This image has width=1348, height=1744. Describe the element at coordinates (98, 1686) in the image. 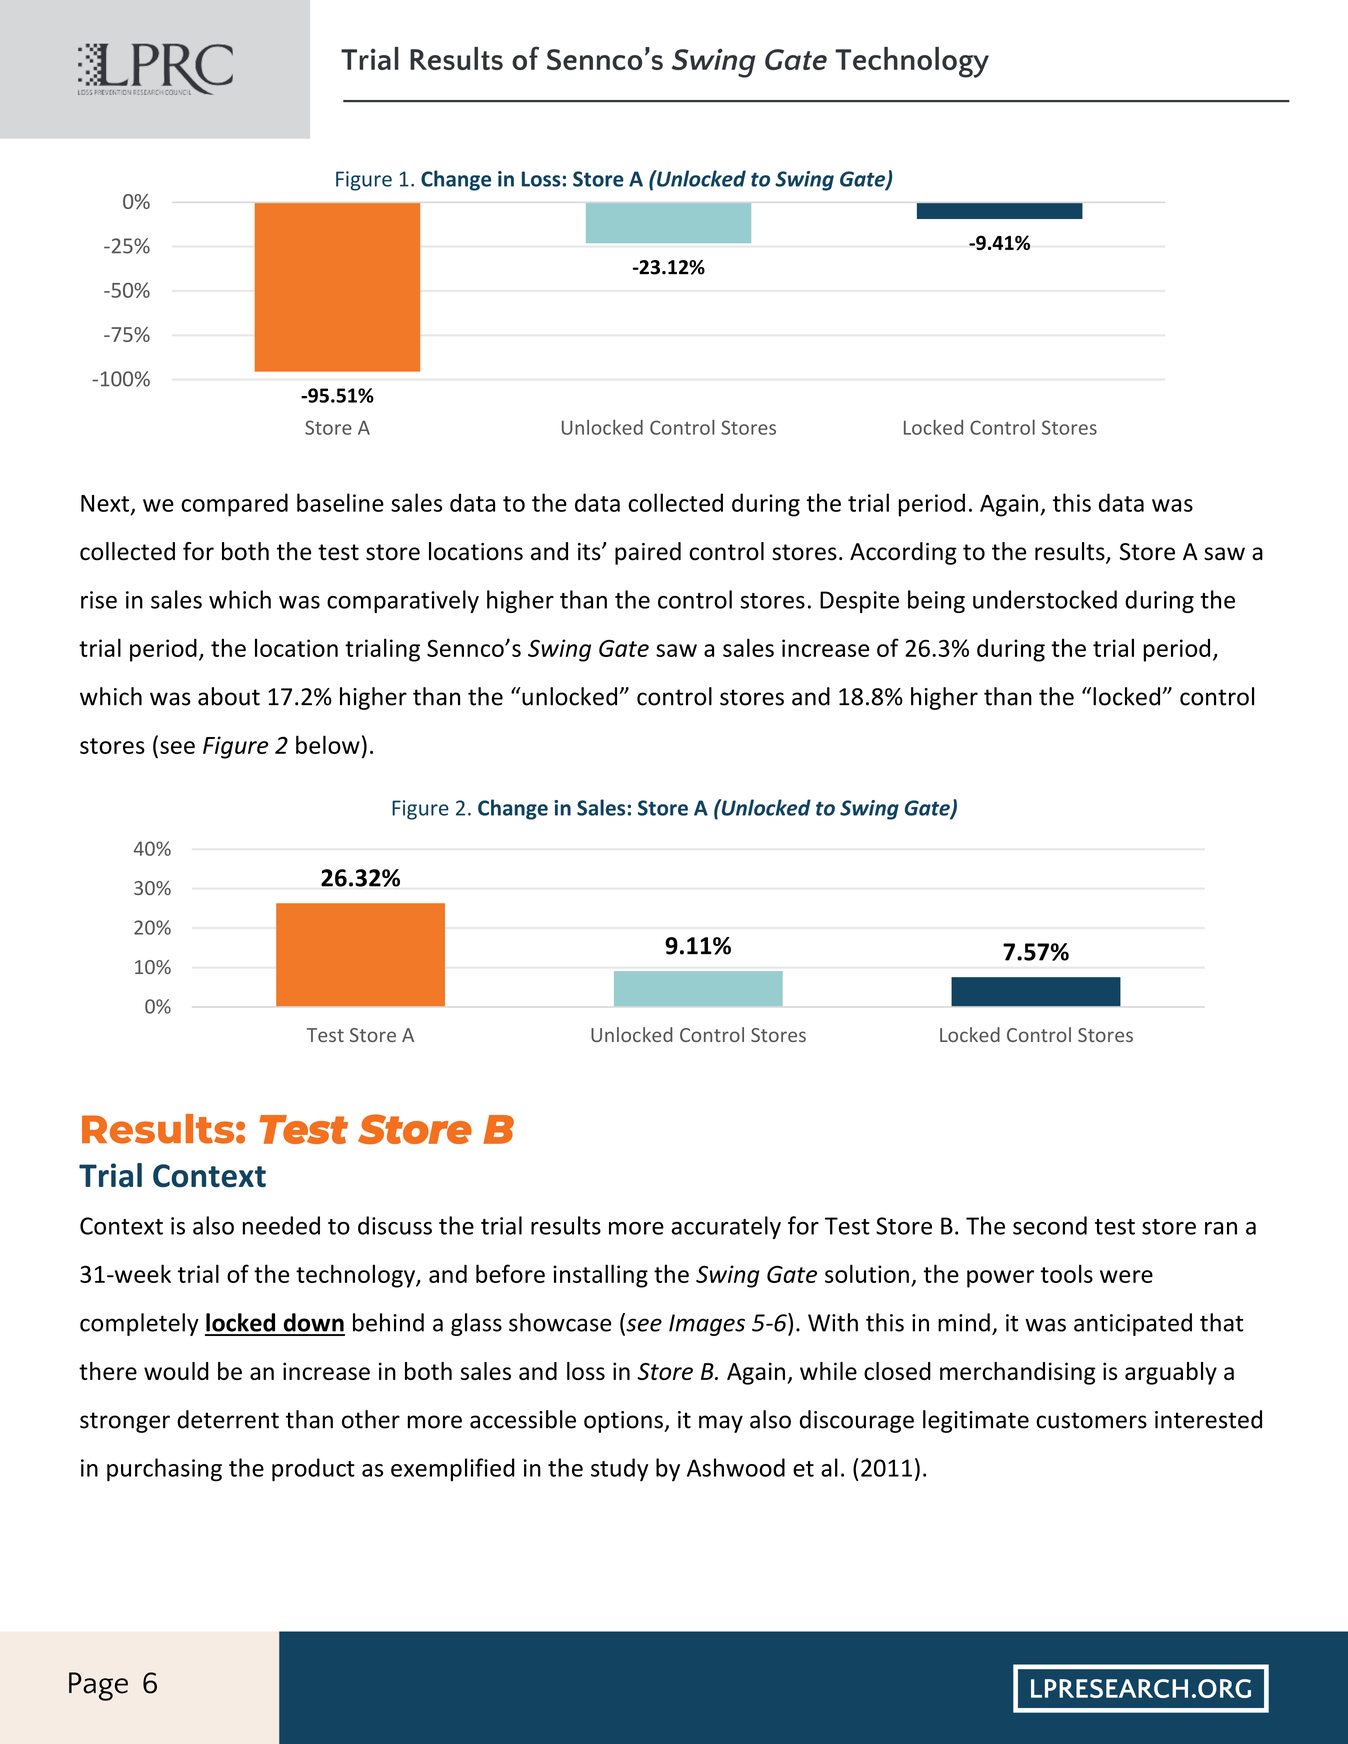

I see `Page` at that location.
